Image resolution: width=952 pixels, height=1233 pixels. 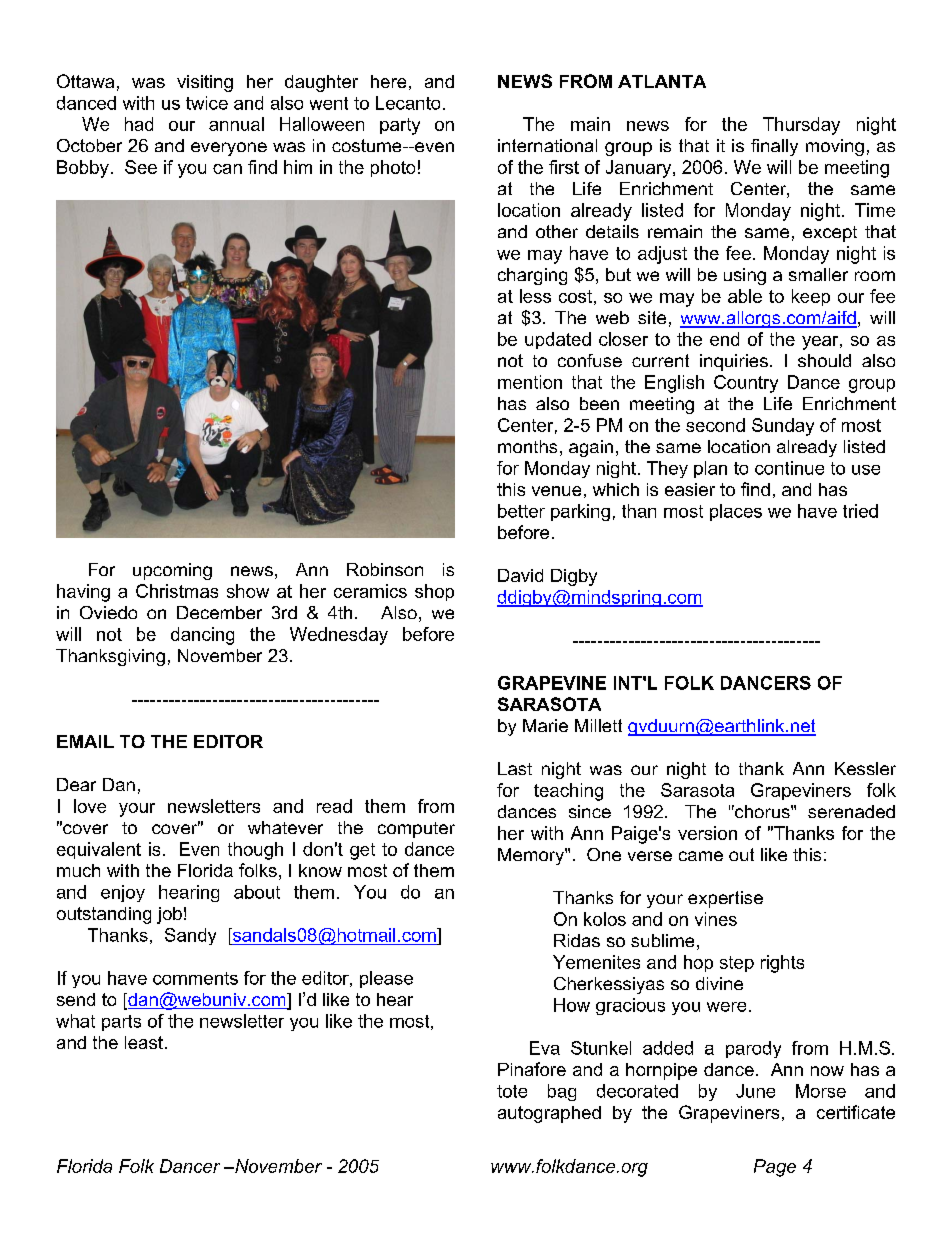 What do you see at coordinates (746, 384) in the document?
I see `Country` at bounding box center [746, 384].
